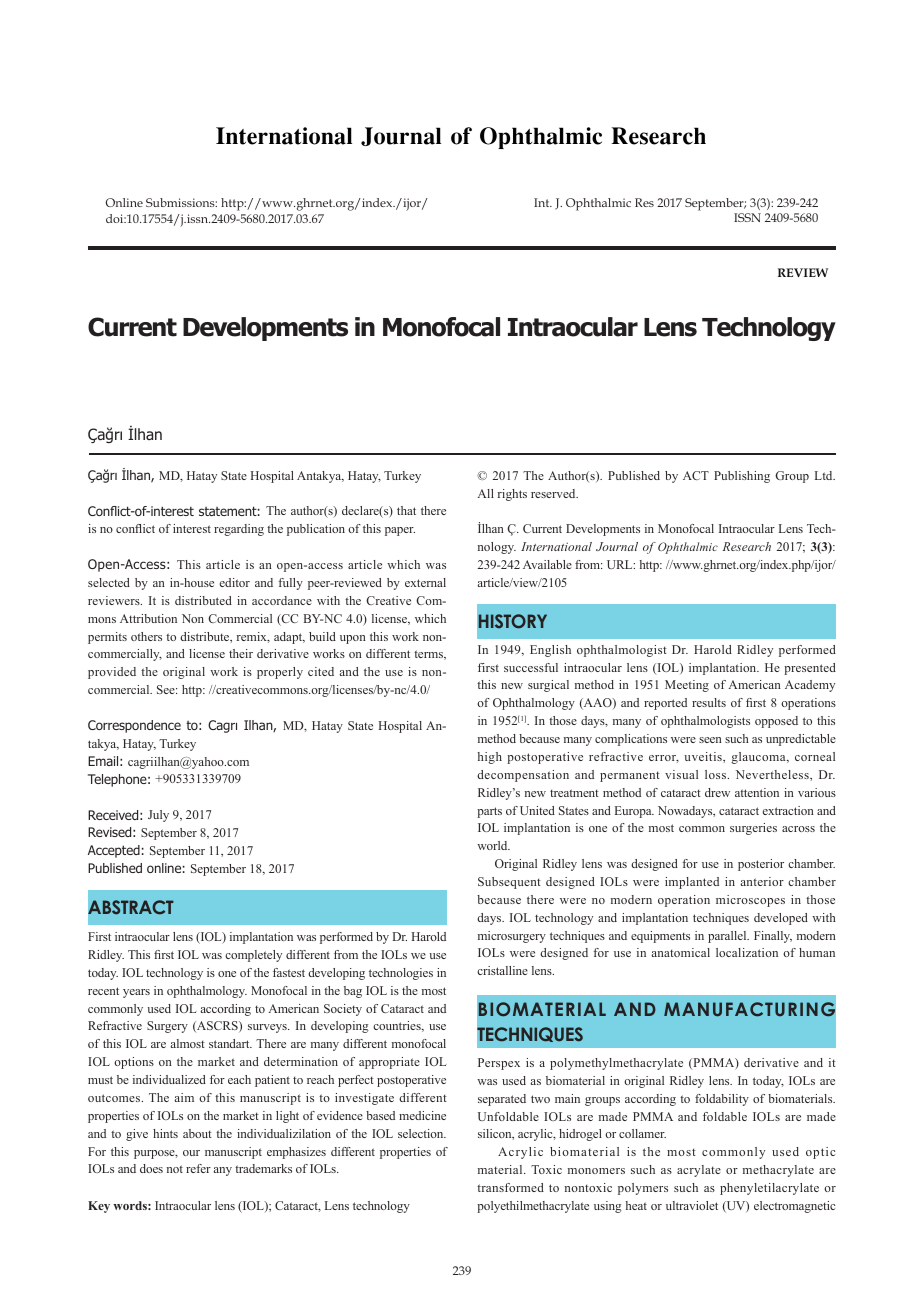 Image resolution: width=924 pixels, height=1308 pixels. What do you see at coordinates (134, 1063) in the image?
I see `options` at bounding box center [134, 1063].
